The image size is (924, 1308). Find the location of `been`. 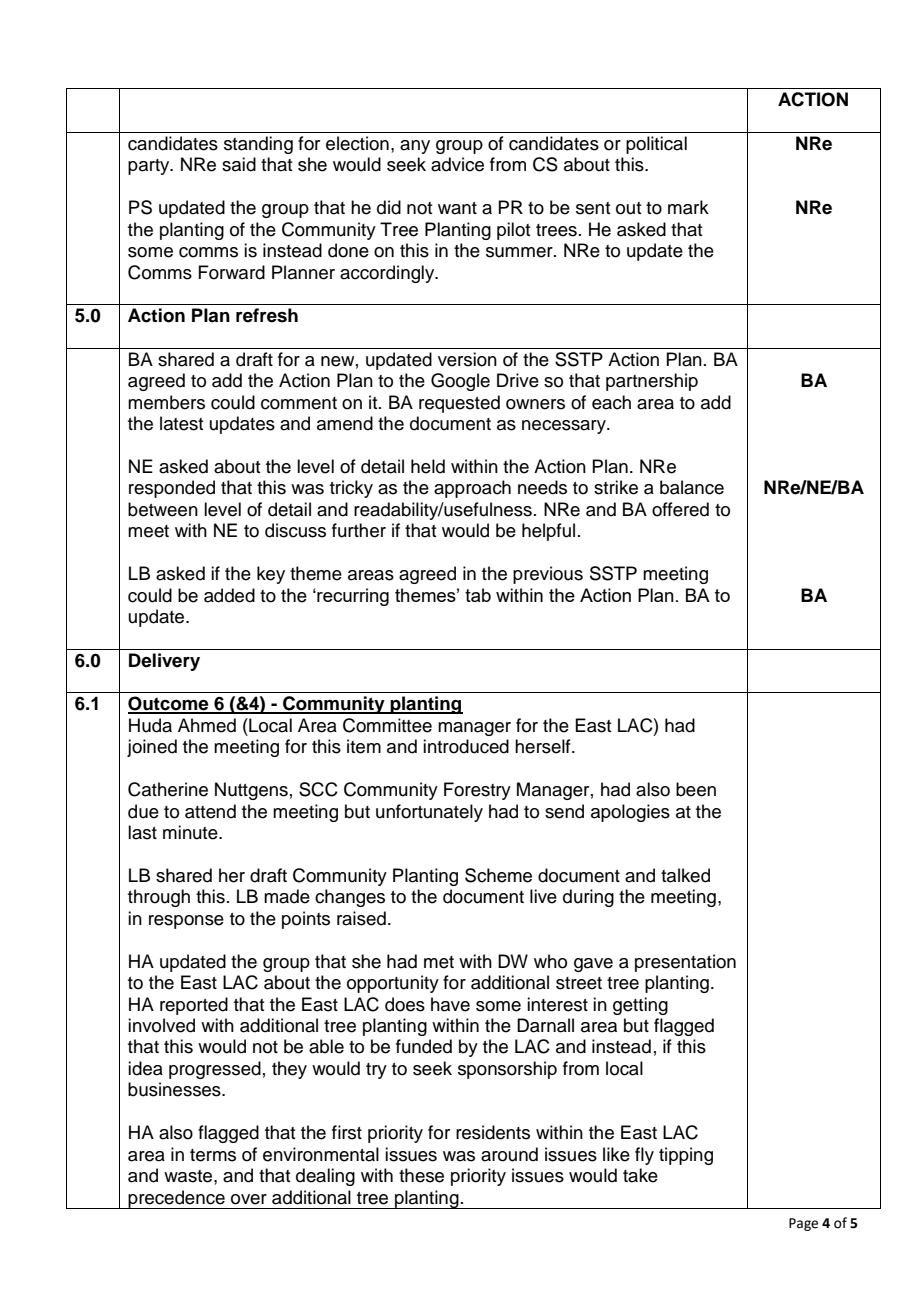

been is located at coordinates (696, 789).
